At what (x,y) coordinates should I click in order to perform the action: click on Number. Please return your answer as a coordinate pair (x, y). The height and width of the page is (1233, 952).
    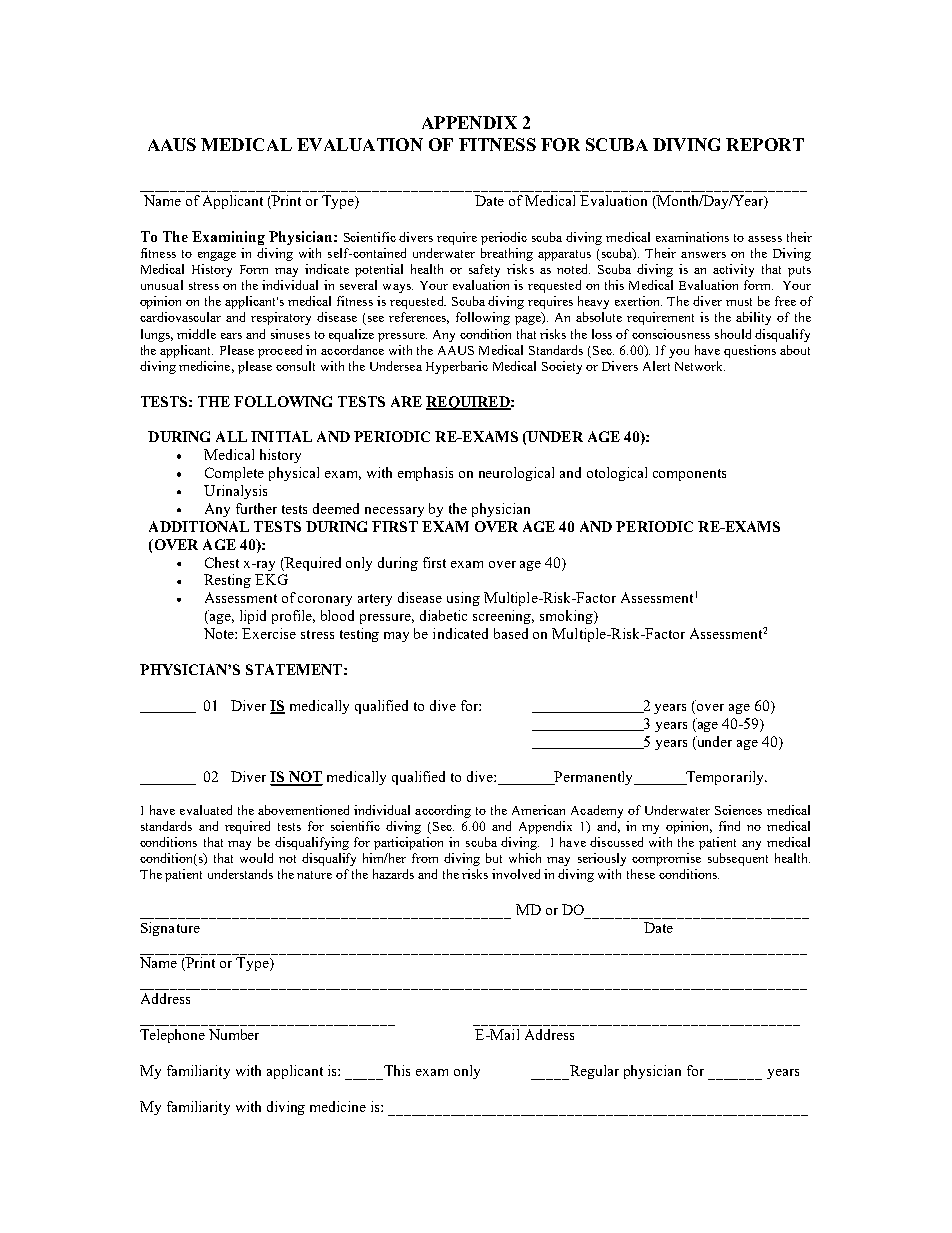
    Looking at the image, I should click on (234, 1034).
